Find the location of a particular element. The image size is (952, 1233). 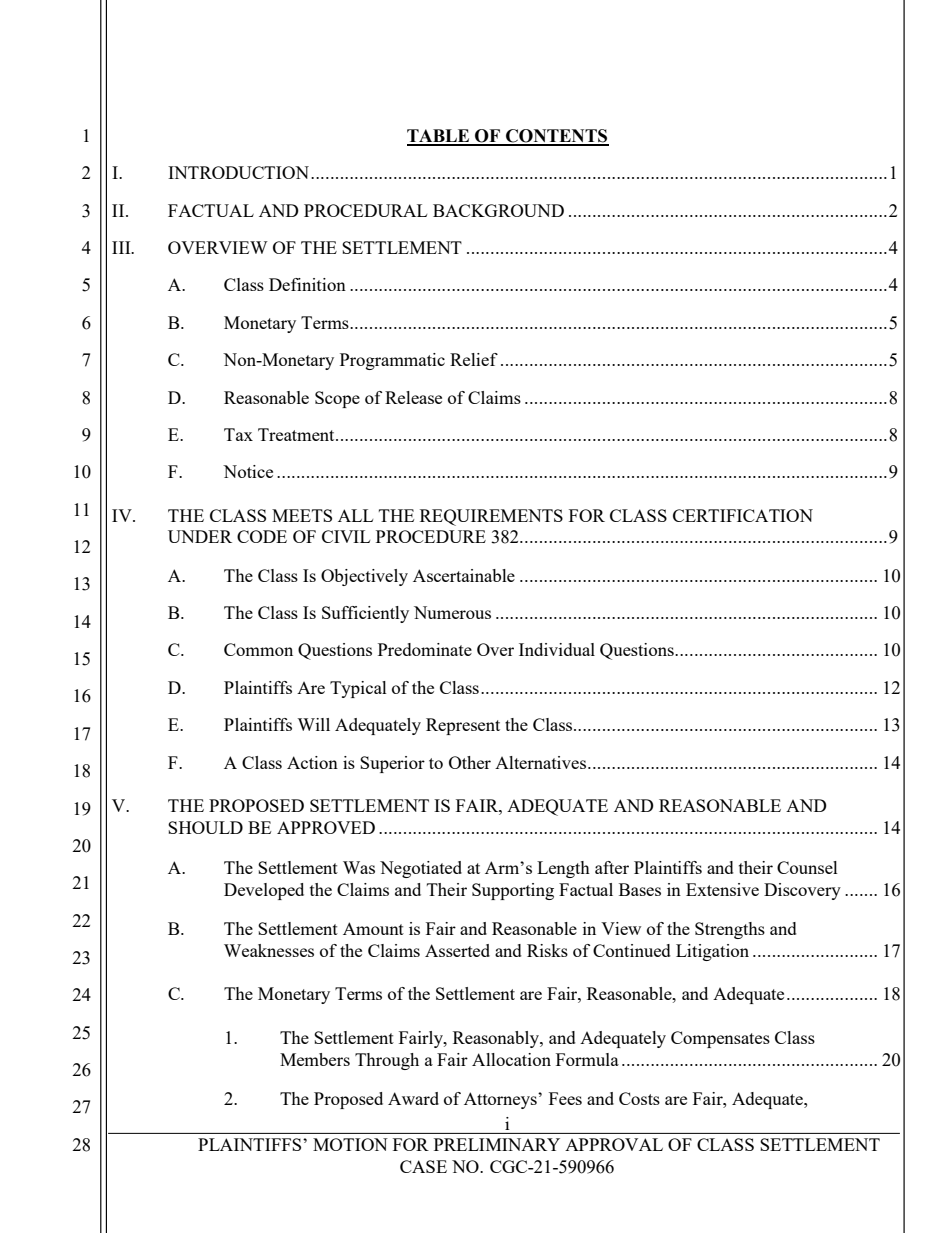

Individual is located at coordinates (557, 649).
